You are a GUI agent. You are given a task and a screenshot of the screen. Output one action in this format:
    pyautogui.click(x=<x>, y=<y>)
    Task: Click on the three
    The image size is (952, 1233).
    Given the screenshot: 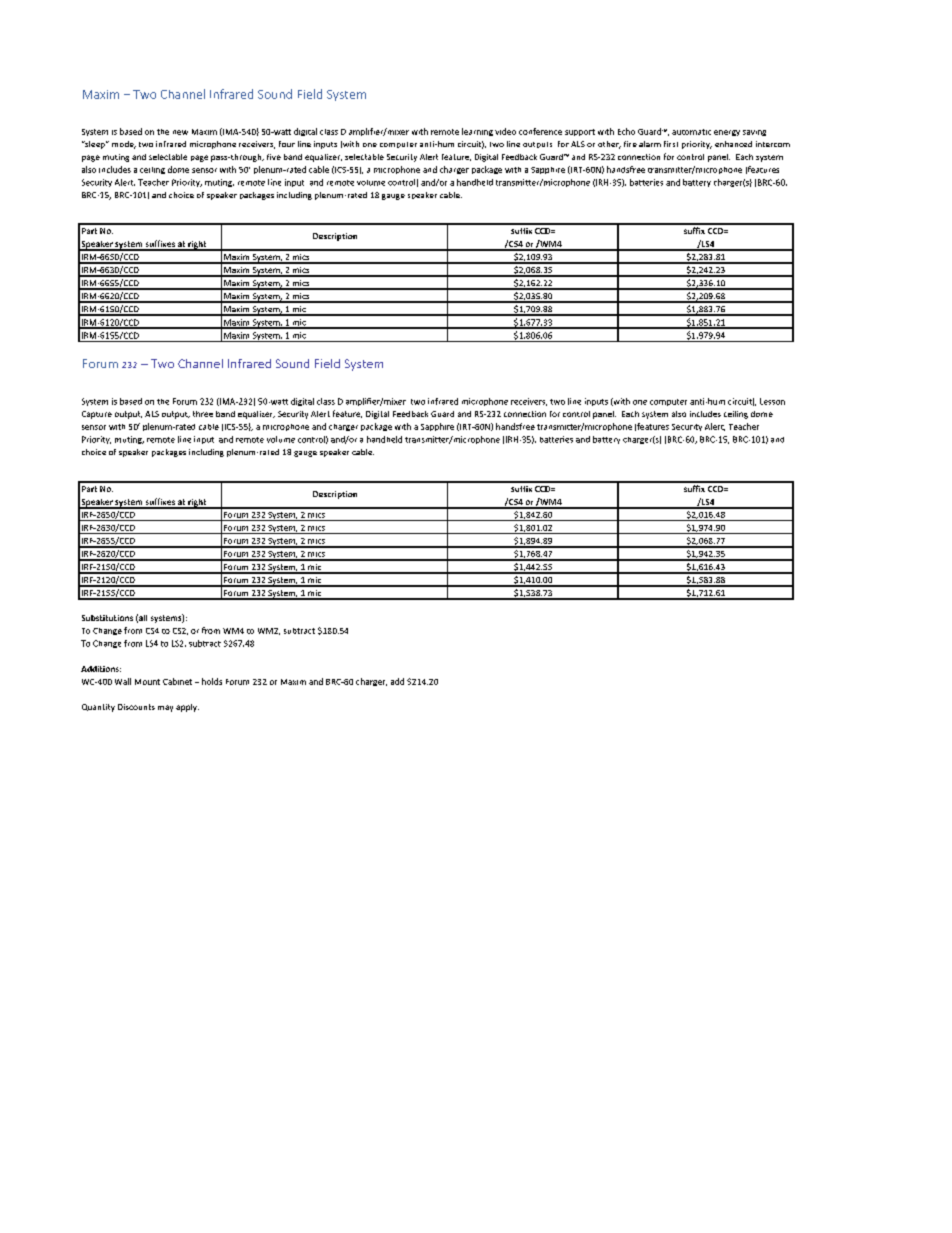 What is the action you would take?
    pyautogui.click(x=203, y=414)
